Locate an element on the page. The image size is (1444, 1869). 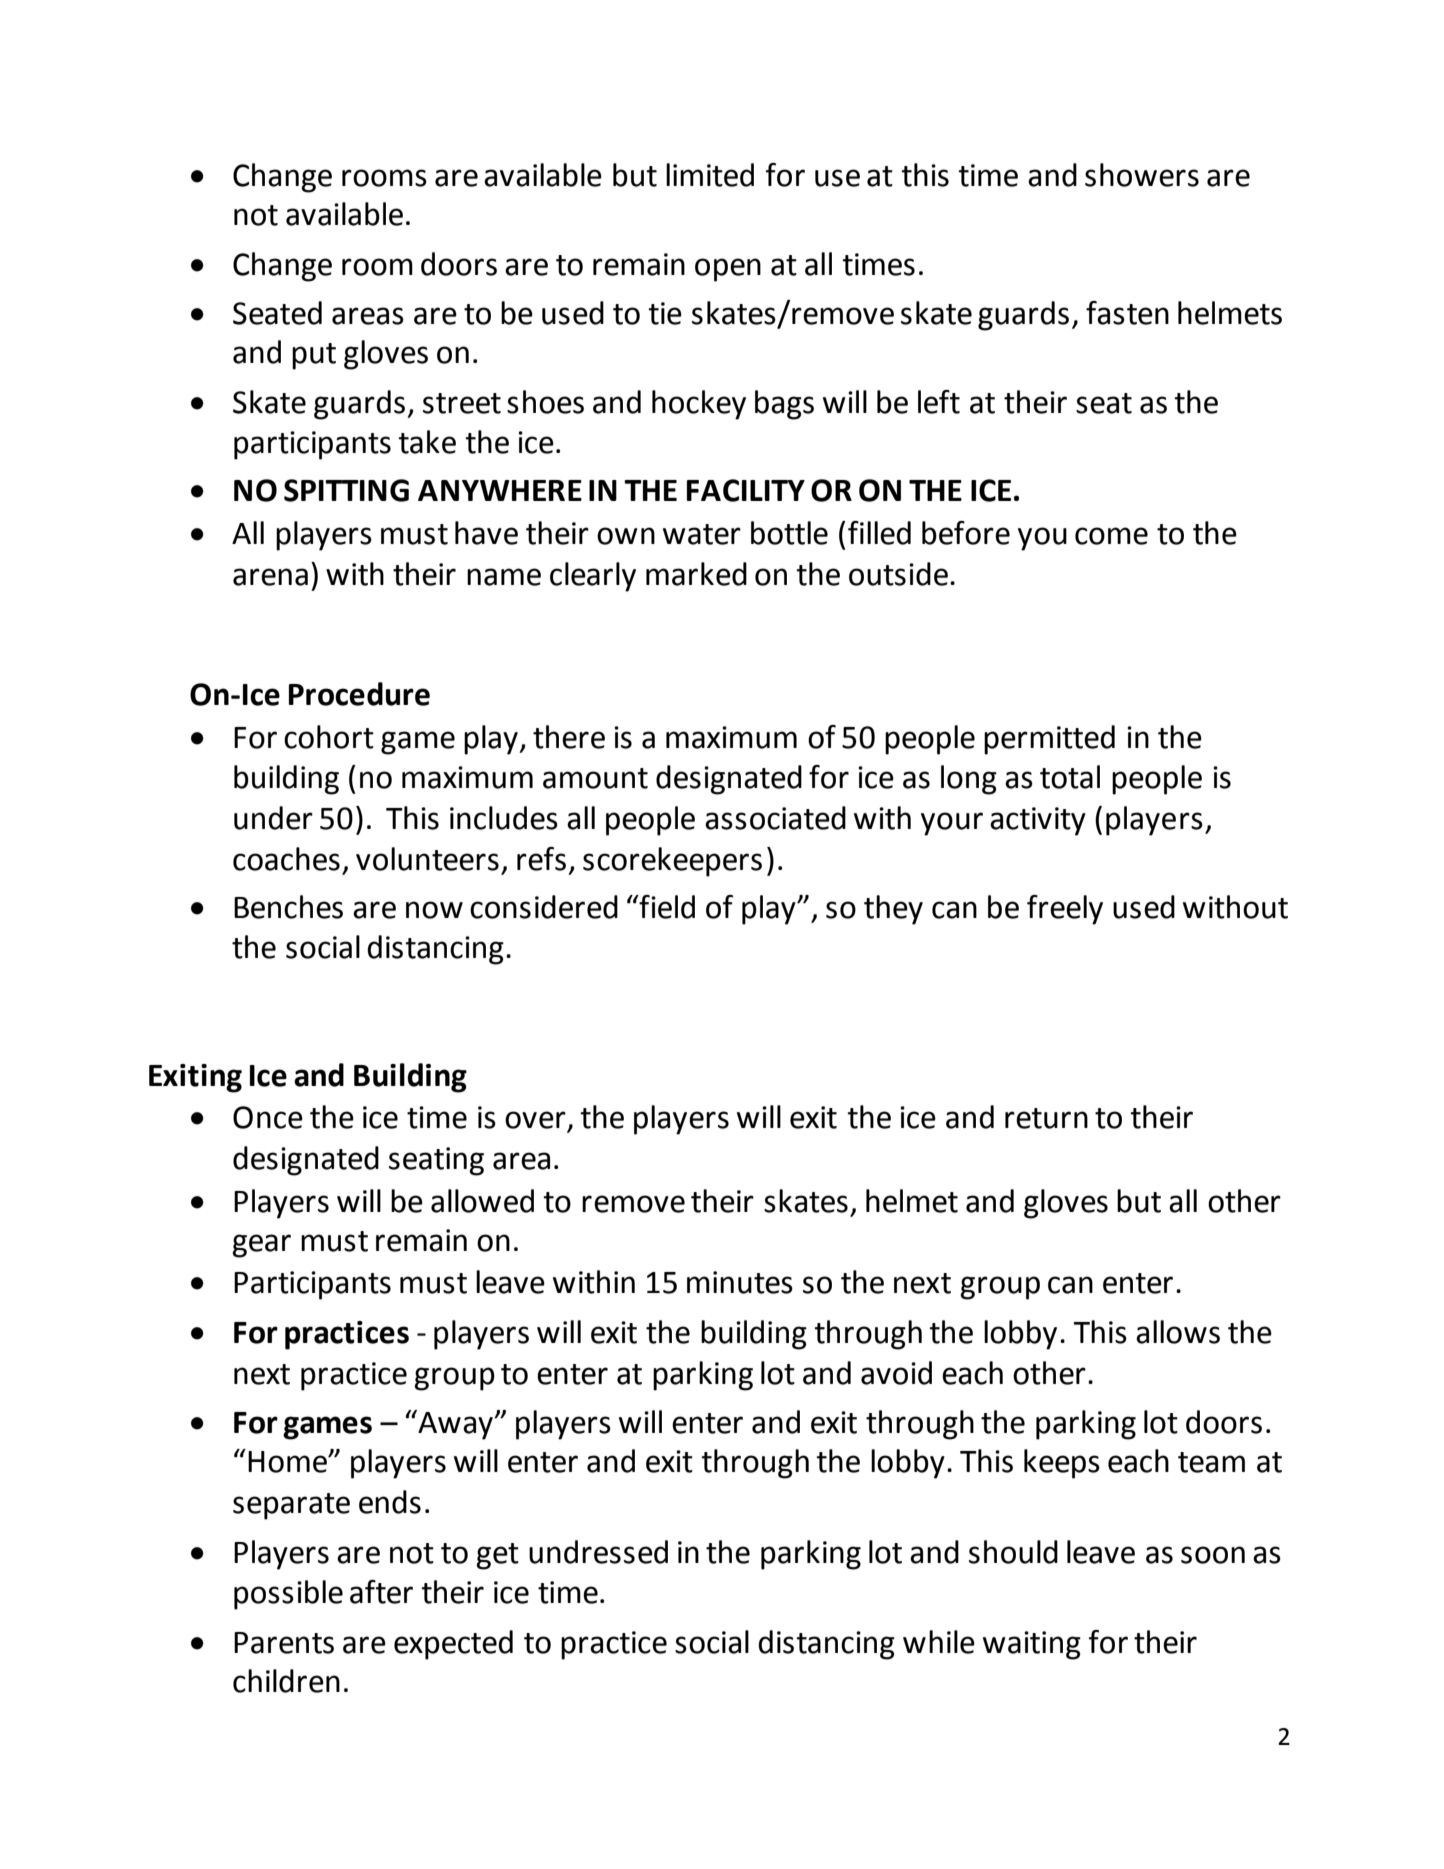
showers is located at coordinates (1142, 175).
